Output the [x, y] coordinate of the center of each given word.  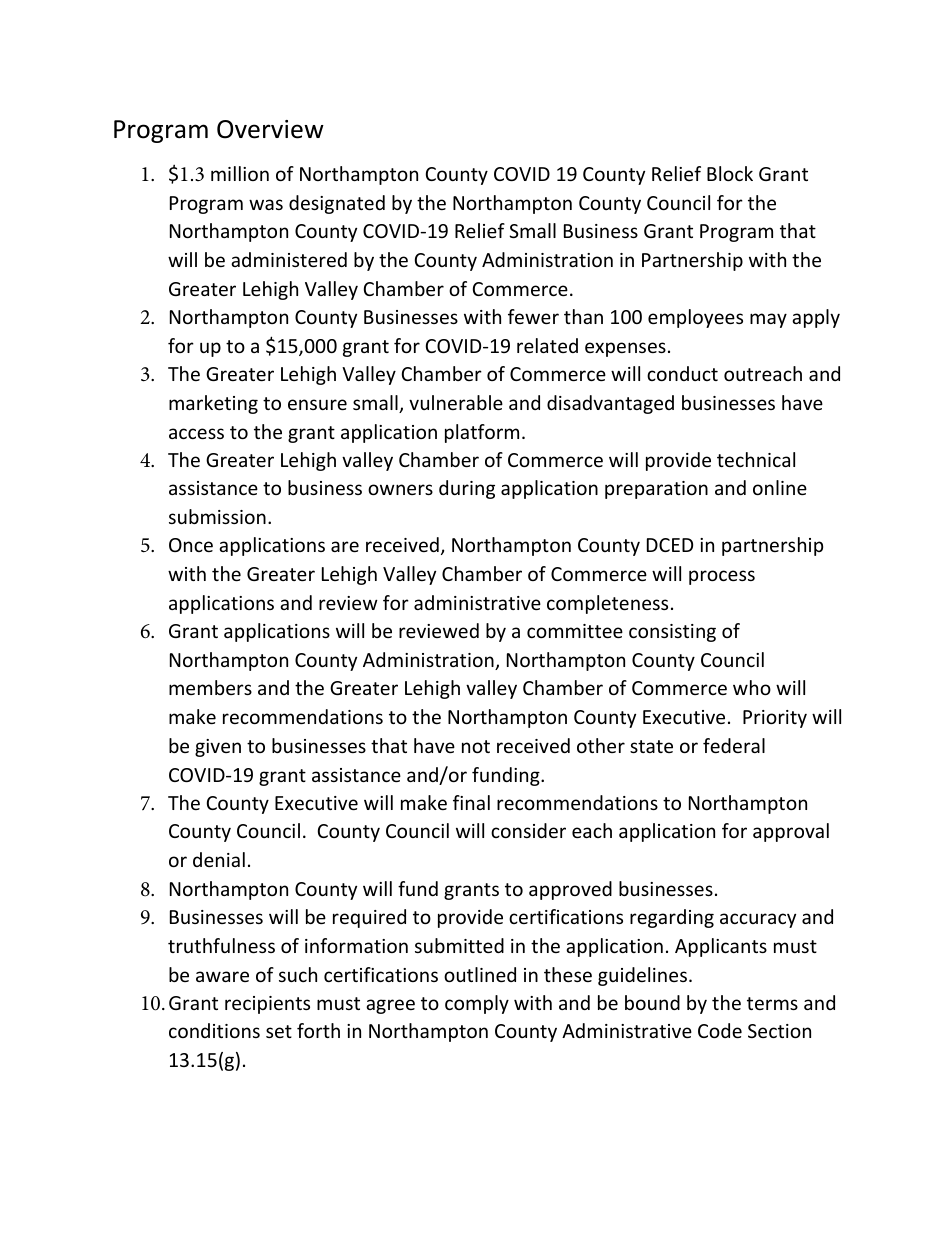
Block [730, 173]
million [240, 173]
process [722, 577]
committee [575, 631]
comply [477, 1004]
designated [337, 204]
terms [772, 1003]
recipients [267, 1005]
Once [191, 545]
